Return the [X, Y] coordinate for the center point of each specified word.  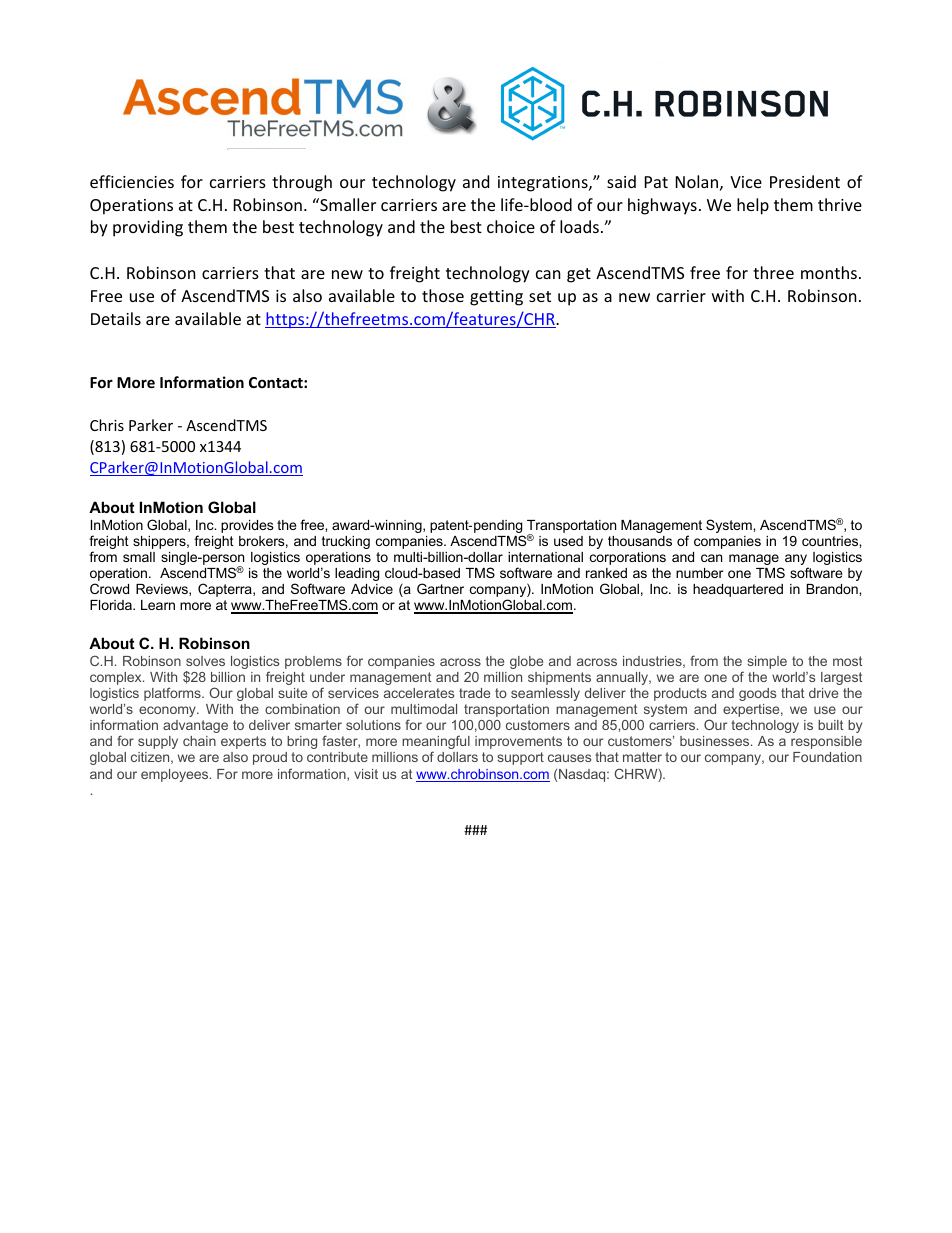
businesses [716, 741]
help [753, 206]
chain [199, 741]
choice [511, 226]
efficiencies [132, 181]
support [520, 758]
